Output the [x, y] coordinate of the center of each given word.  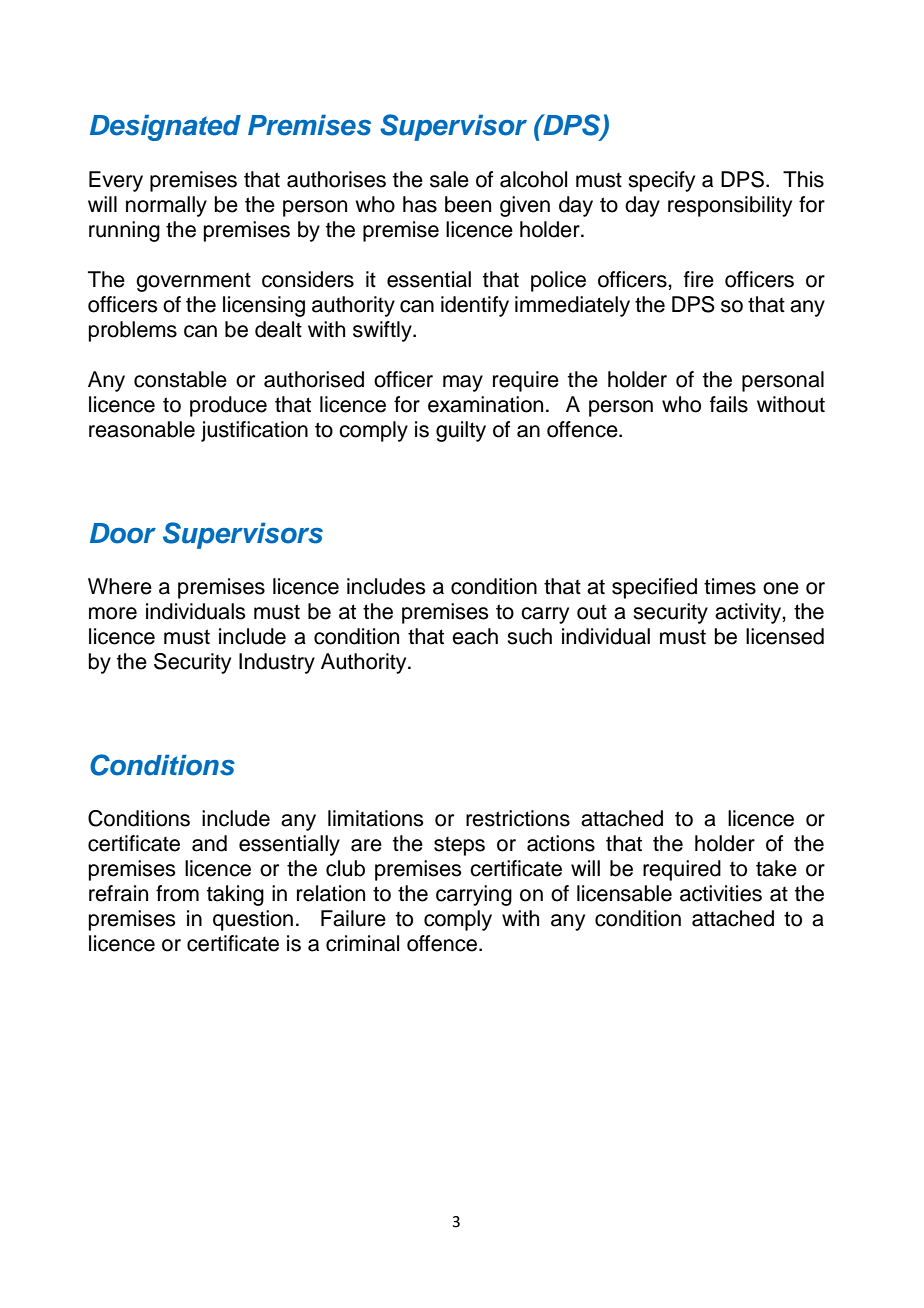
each [475, 636]
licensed [785, 636]
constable [180, 379]
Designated [165, 127]
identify [475, 306]
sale [449, 179]
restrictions [518, 818]
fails [729, 404]
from [177, 893]
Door [123, 533]
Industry [277, 663]
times [730, 586]
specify [661, 181]
